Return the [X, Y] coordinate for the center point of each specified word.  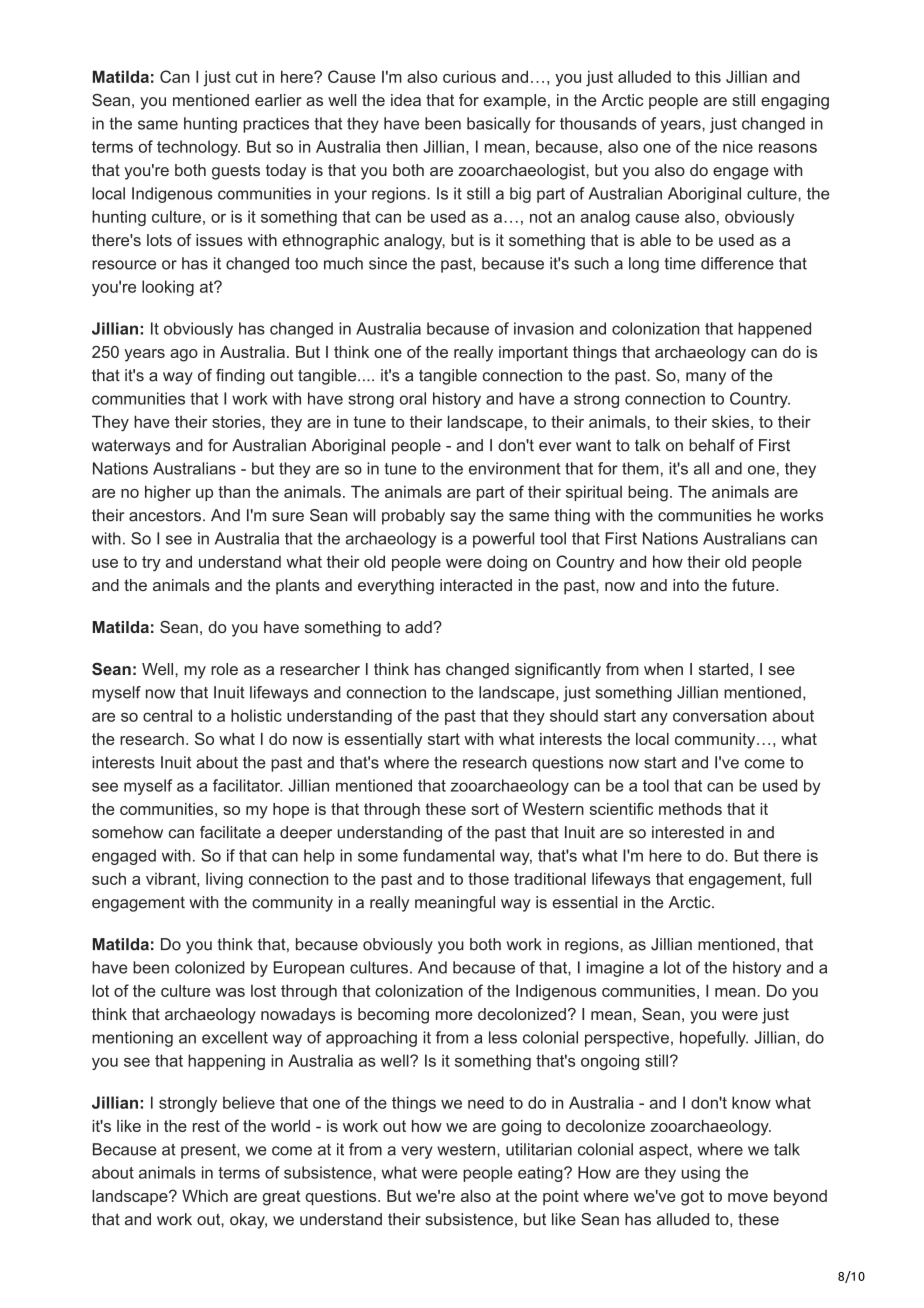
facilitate [230, 832]
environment [515, 468]
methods [690, 809]
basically [499, 125]
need [486, 1102]
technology [198, 148]
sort [485, 809]
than [234, 492]
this [708, 76]
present [209, 1151]
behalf [712, 445]
